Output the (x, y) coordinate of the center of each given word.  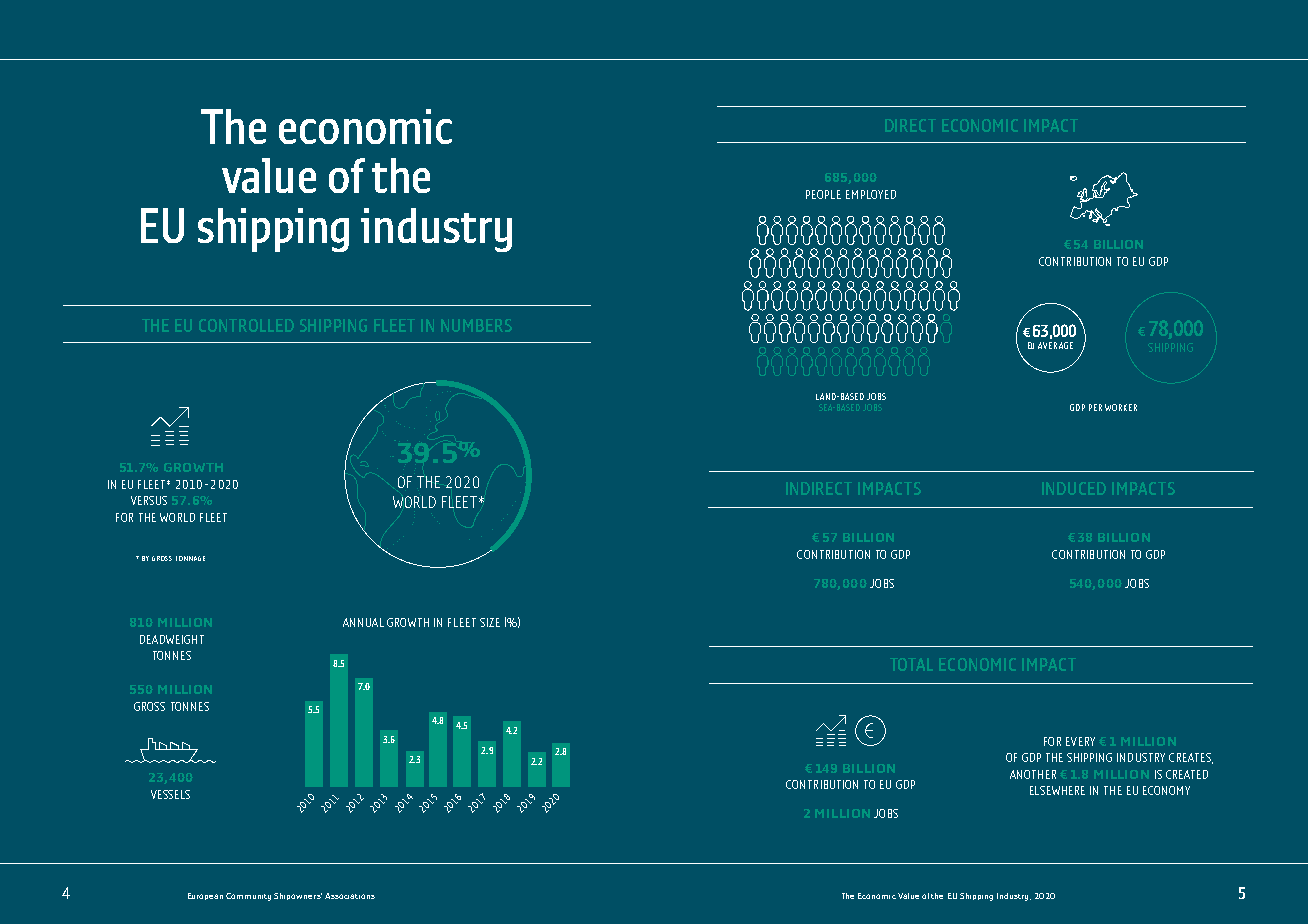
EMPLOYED (871, 194)
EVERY (1080, 741)
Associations (350, 896)
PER (1095, 407)
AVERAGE (1055, 345)
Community (248, 897)
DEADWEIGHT (172, 639)
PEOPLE (823, 194)
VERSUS (149, 500)
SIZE (490, 622)
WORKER (1121, 407)
